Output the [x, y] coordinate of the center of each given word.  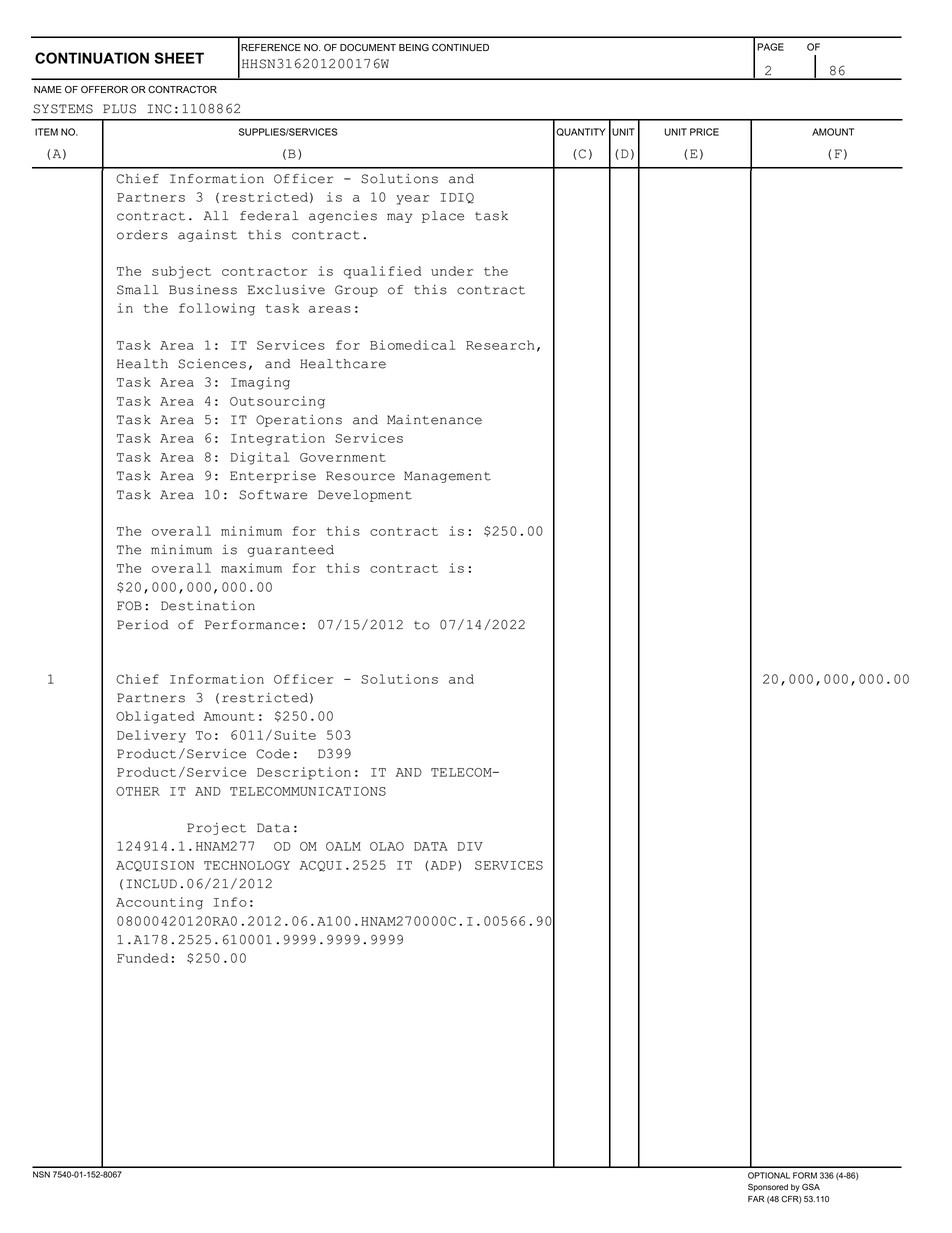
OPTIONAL [769, 1175]
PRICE [704, 132]
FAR [756, 1199]
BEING [414, 47]
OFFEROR [104, 89]
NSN [41, 1174]
